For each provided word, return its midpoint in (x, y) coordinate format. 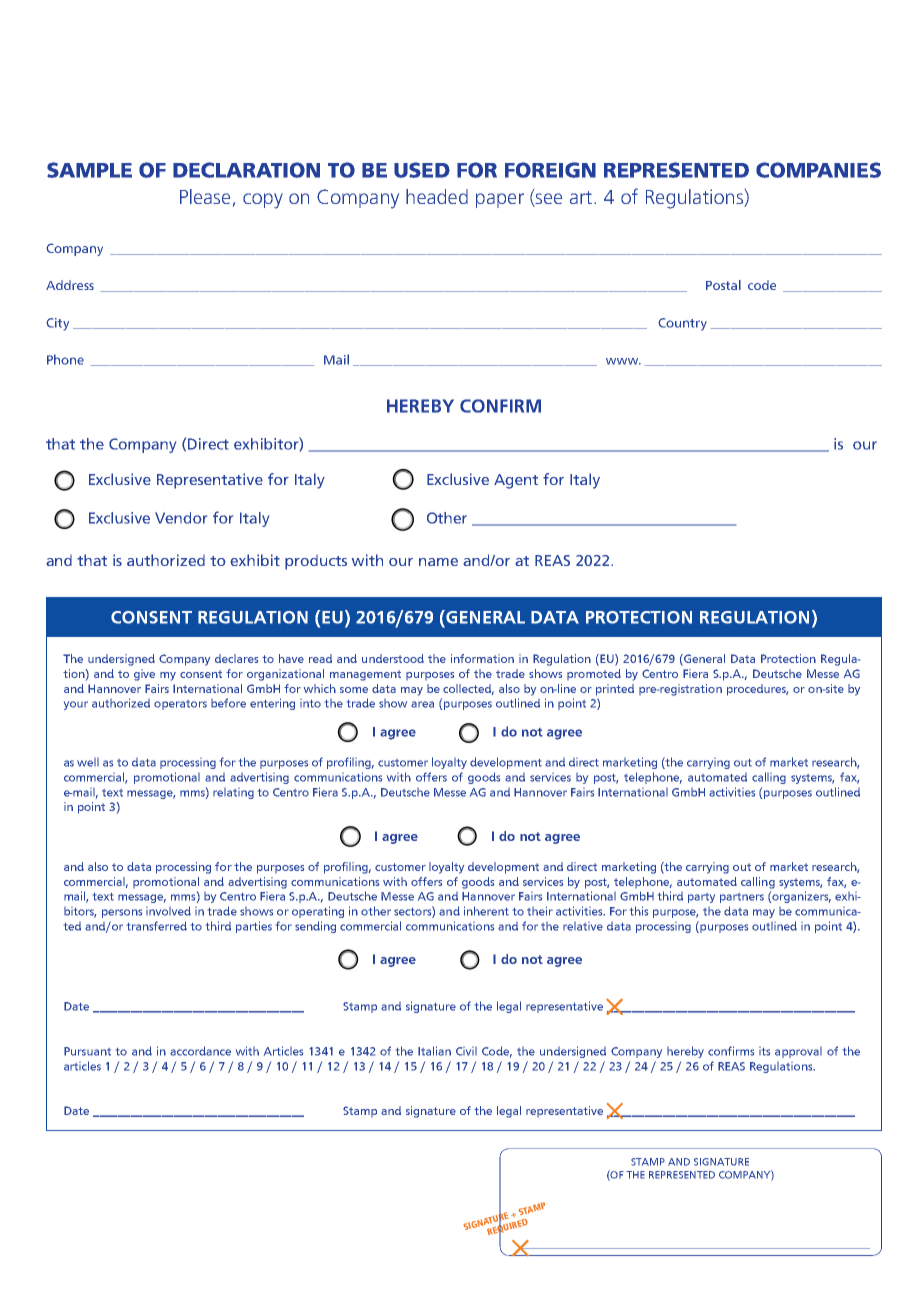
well (88, 762)
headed (437, 196)
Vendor (181, 518)
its (764, 1051)
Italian (434, 1051)
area (422, 704)
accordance (200, 1051)
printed (615, 690)
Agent (516, 481)
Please (205, 196)
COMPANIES (818, 170)
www (623, 361)
